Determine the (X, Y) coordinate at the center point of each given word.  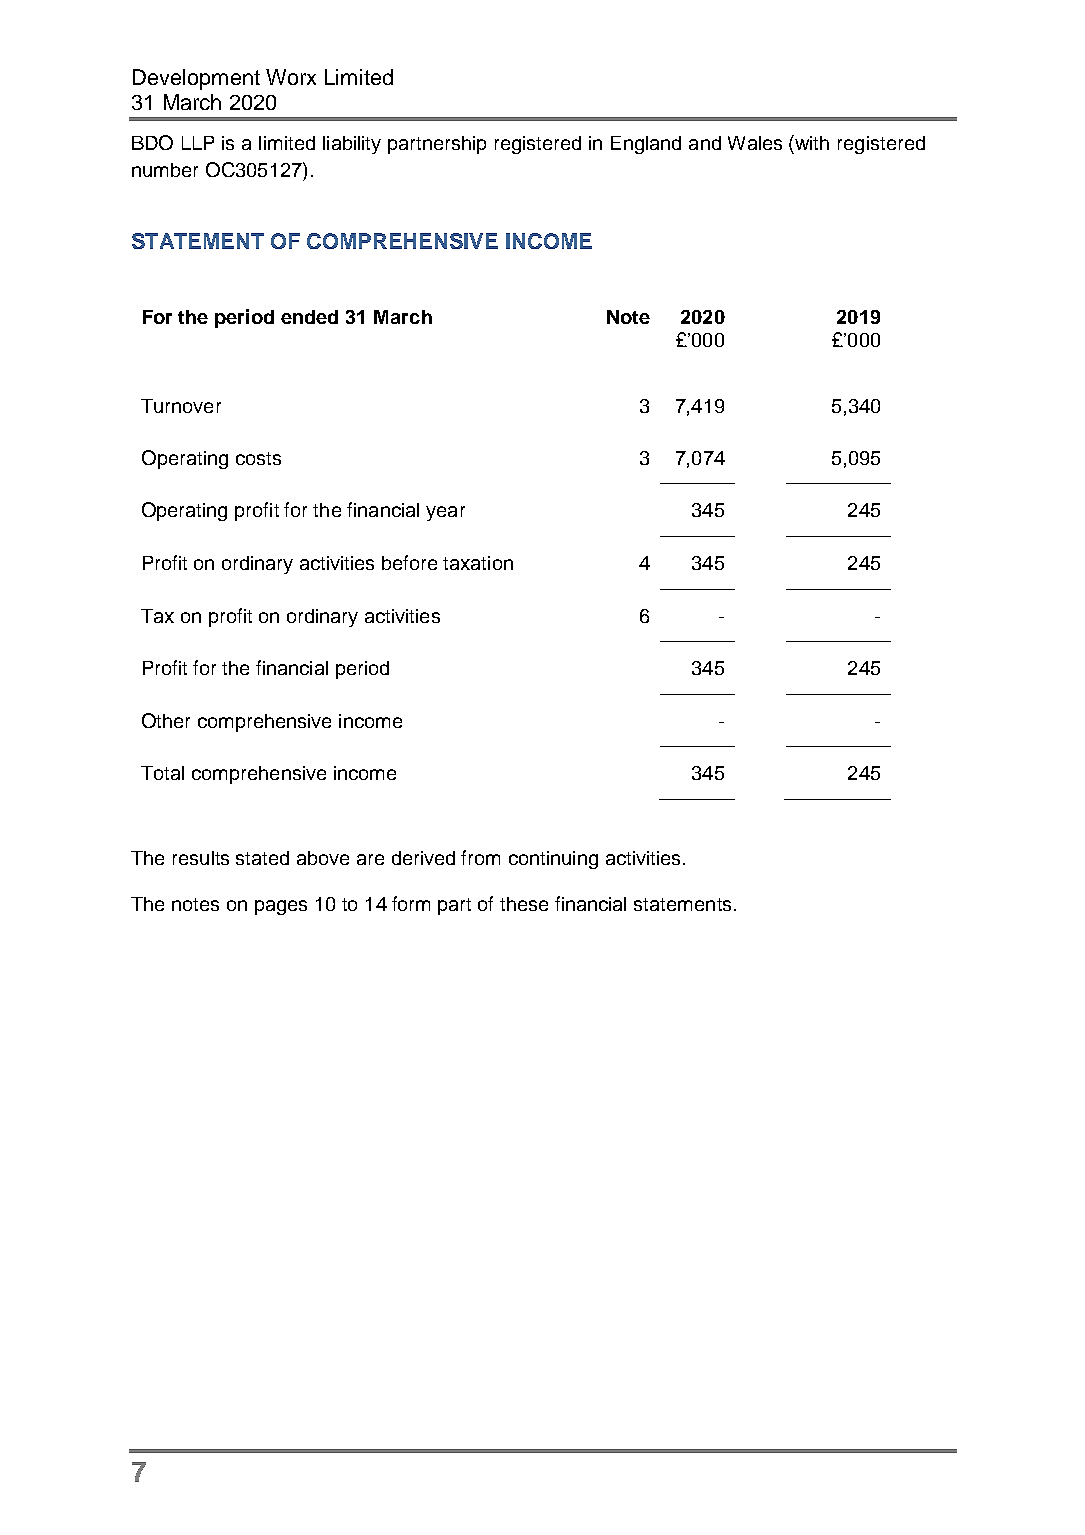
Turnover (181, 406)
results (201, 858)
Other (166, 720)
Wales (755, 143)
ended (309, 317)
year (445, 513)
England (646, 145)
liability (352, 145)
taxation (478, 563)
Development (196, 79)
